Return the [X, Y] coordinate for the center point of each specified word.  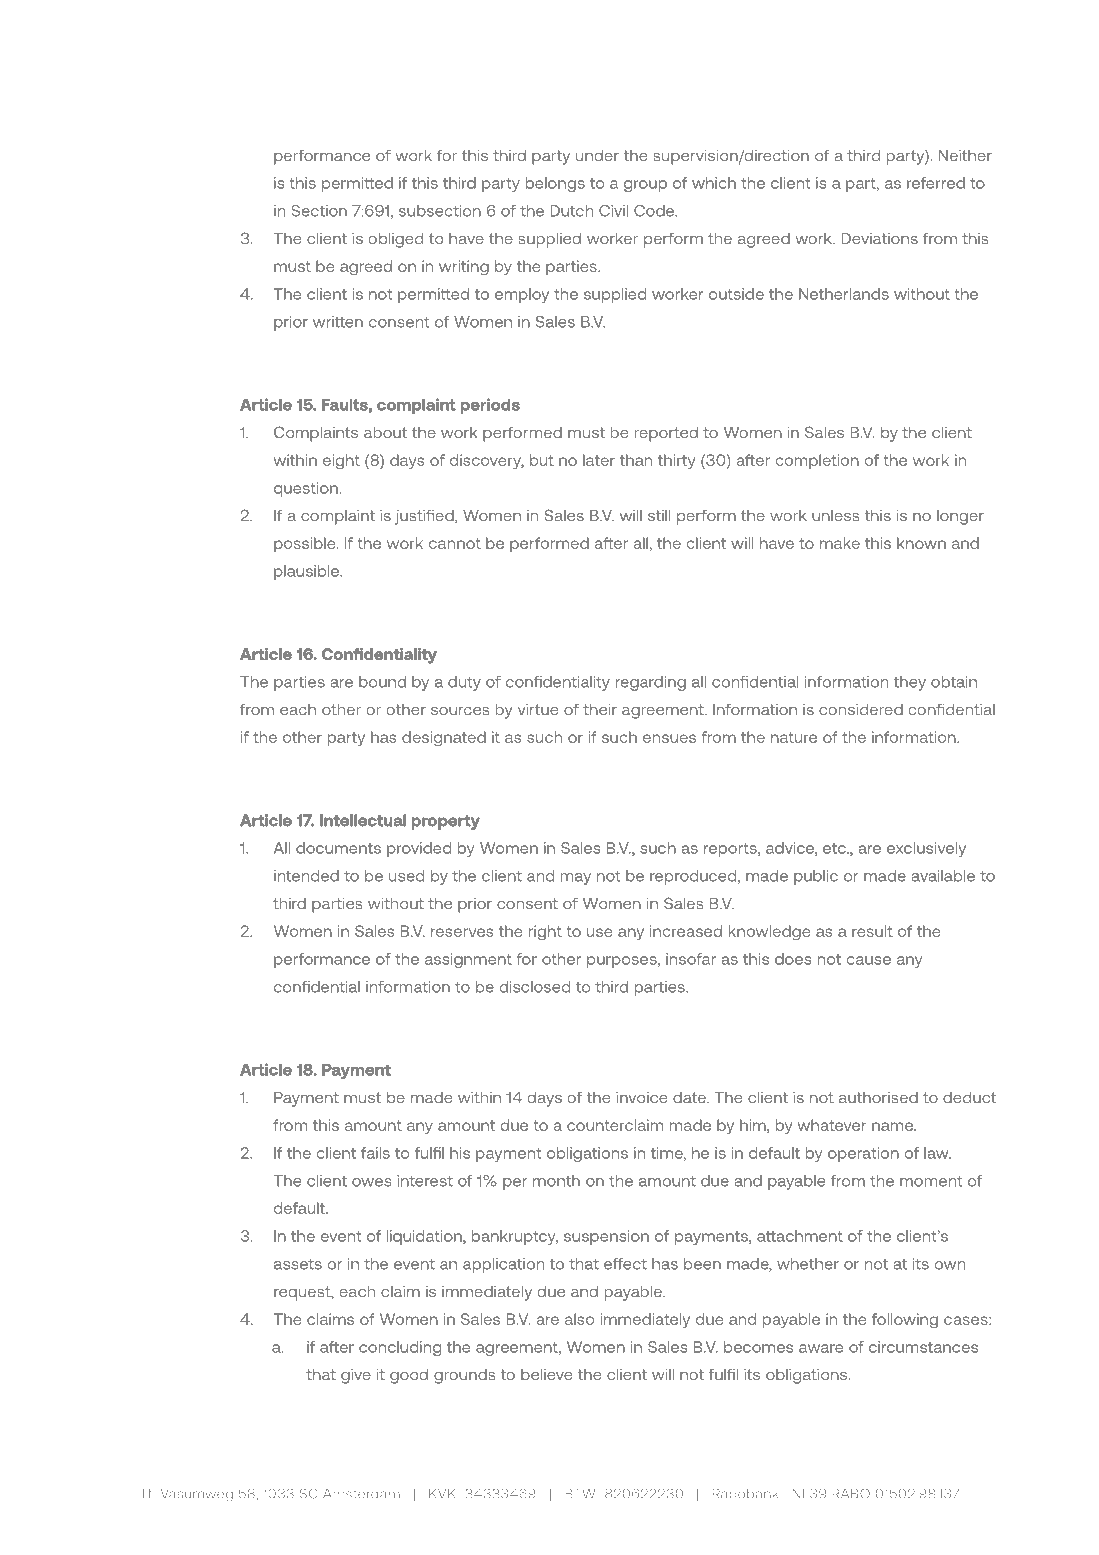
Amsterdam [361, 1494]
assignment [468, 960]
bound [382, 682]
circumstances [923, 1347]
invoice [642, 1097]
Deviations [879, 238]
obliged [395, 240]
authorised [878, 1097]
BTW [580, 1494]
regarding [651, 683]
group [645, 186]
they [910, 683]
